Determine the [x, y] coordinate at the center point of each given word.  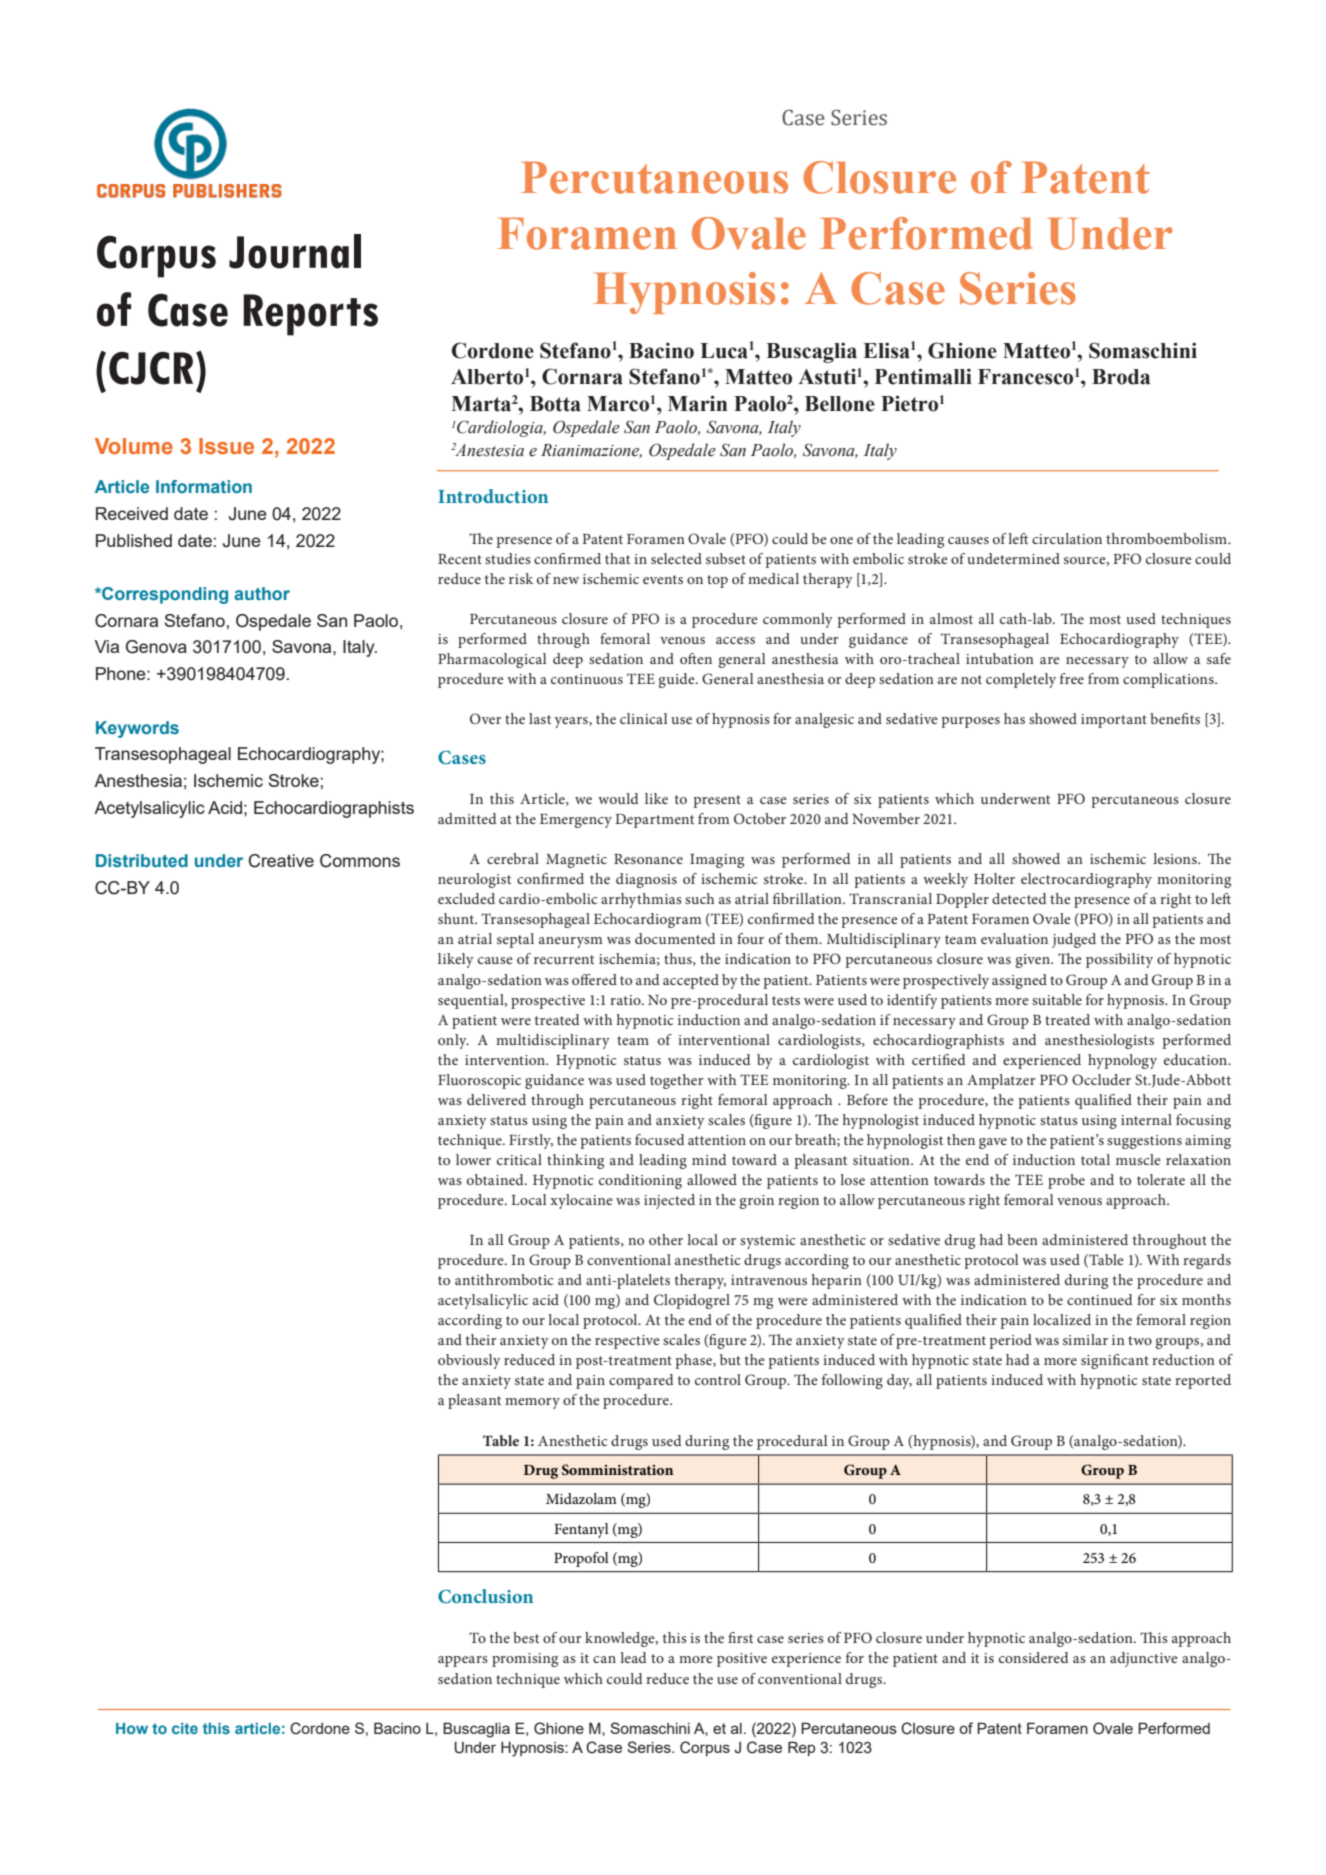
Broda [1121, 377]
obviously [469, 1361]
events [663, 579]
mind [709, 1159]
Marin [697, 403]
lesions [1176, 858]
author [262, 593]
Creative [281, 861]
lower [473, 1159]
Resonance [648, 859]
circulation [1067, 538]
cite [185, 1728]
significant [1115, 1361]
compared [641, 1381]
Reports [311, 315]
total [1095, 1159]
